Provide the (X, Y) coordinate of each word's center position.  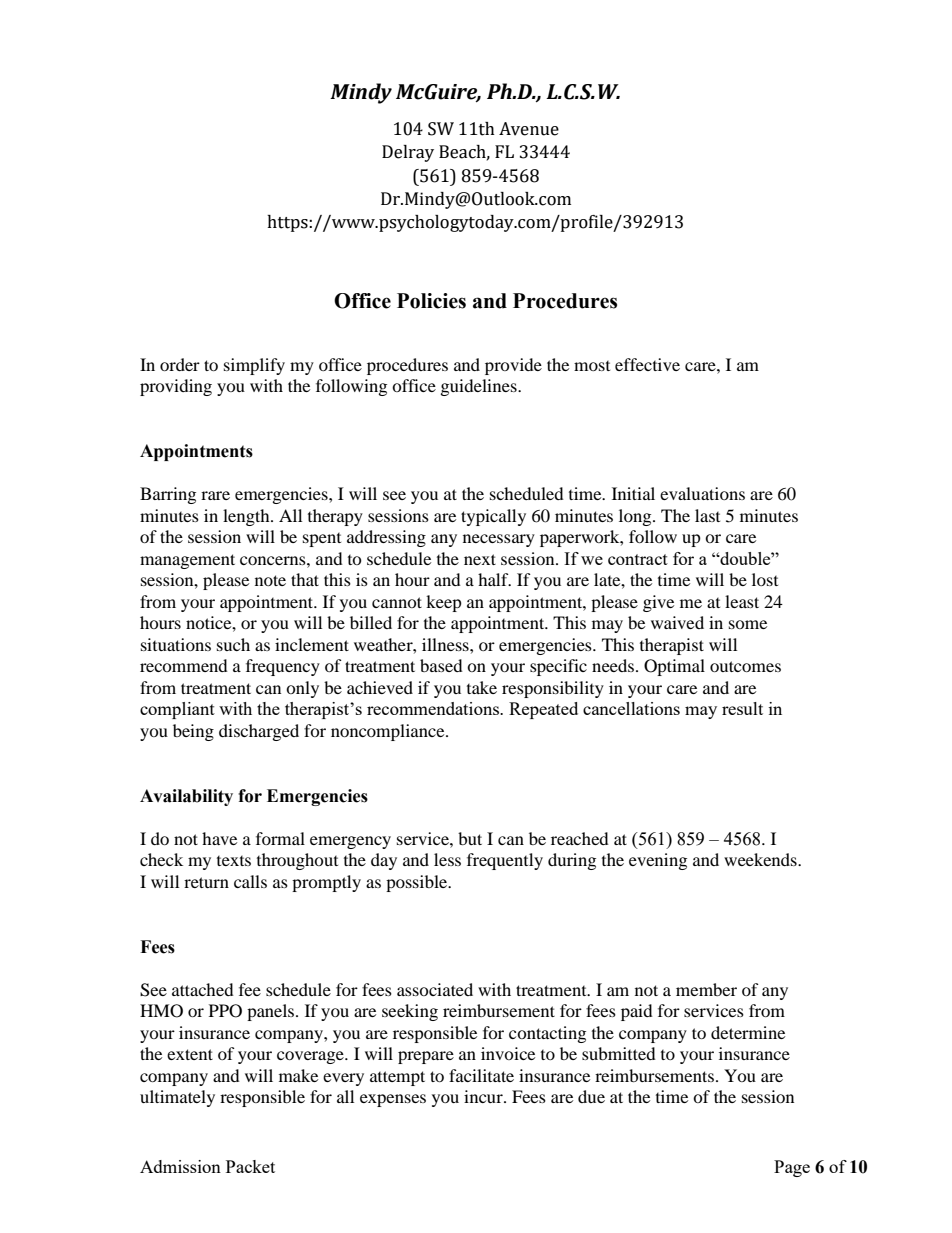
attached (203, 989)
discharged (259, 732)
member (706, 989)
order (180, 364)
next (480, 559)
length (247, 517)
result (742, 708)
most (592, 366)
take (482, 687)
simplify (254, 366)
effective (647, 364)
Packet (250, 1166)
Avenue (529, 129)
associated (435, 989)
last (707, 515)
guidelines (480, 387)
